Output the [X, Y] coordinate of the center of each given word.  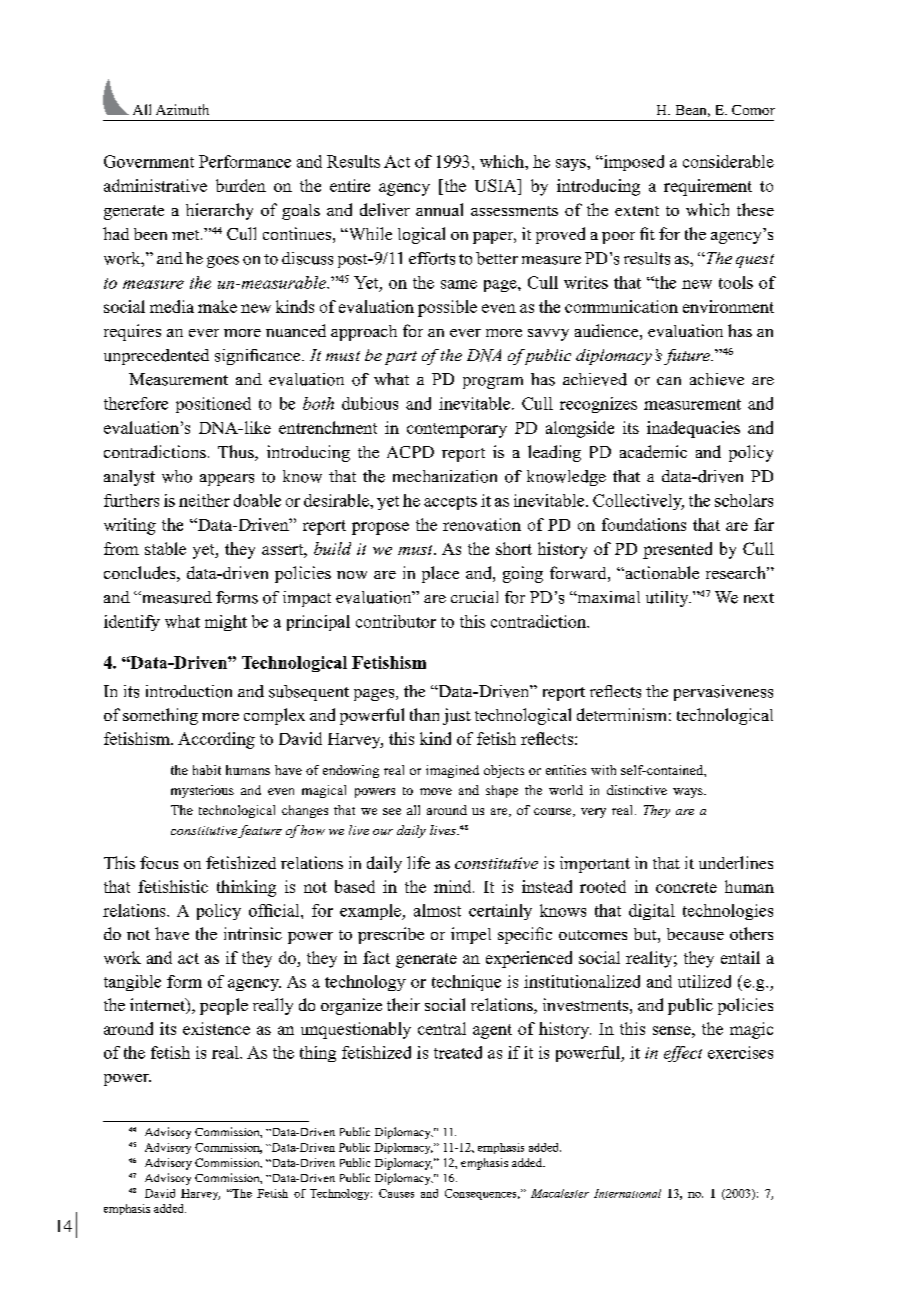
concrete [686, 887]
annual [439, 209]
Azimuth [182, 109]
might [226, 623]
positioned [213, 405]
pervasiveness [723, 693]
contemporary [457, 430]
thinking [246, 888]
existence [216, 1028]
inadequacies [693, 429]
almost [437, 910]
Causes [396, 1193]
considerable [728, 161]
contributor [396, 621]
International [627, 1193]
